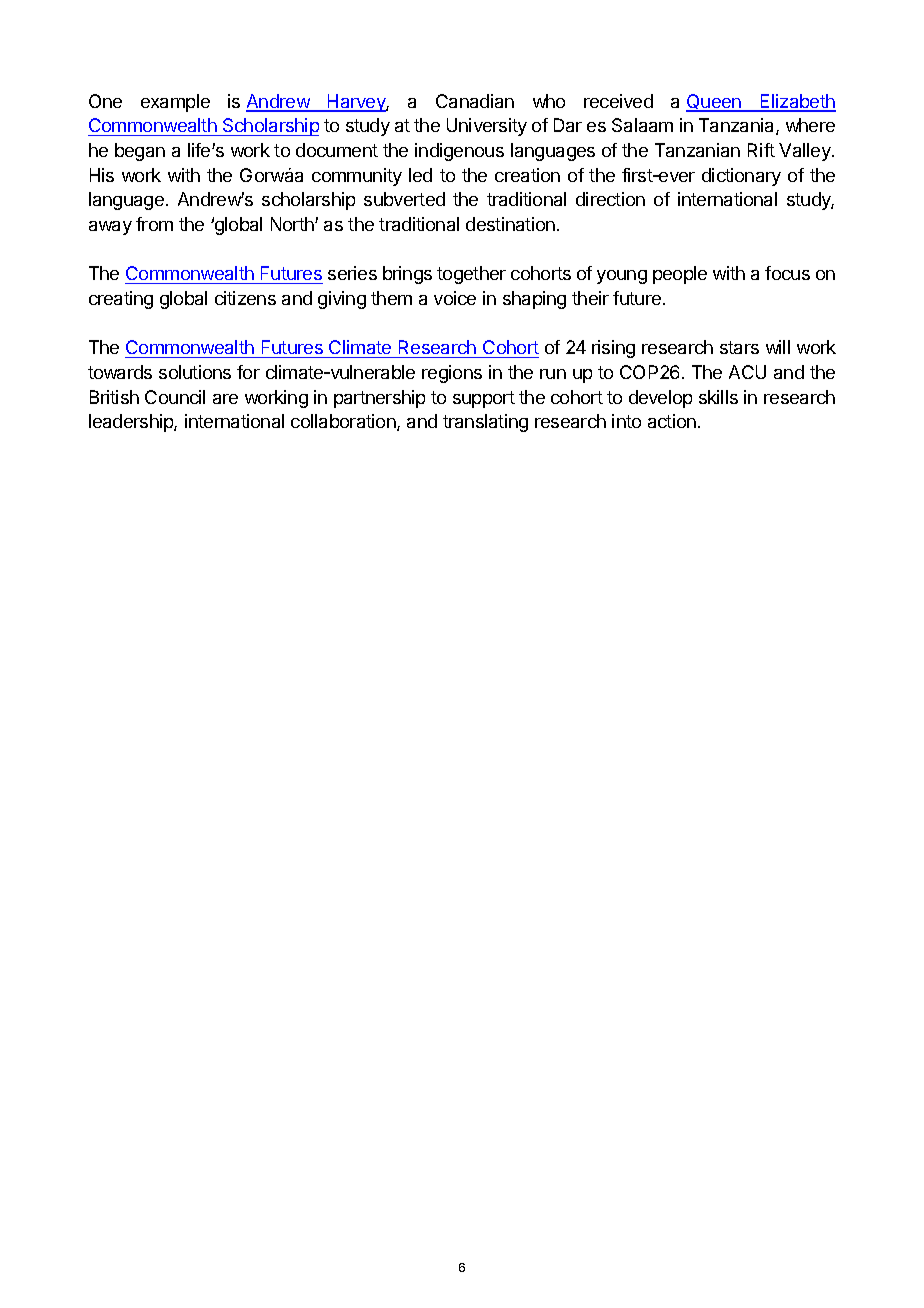 The image size is (924, 1308). Describe the element at coordinates (471, 275) in the screenshot. I see `together` at that location.
